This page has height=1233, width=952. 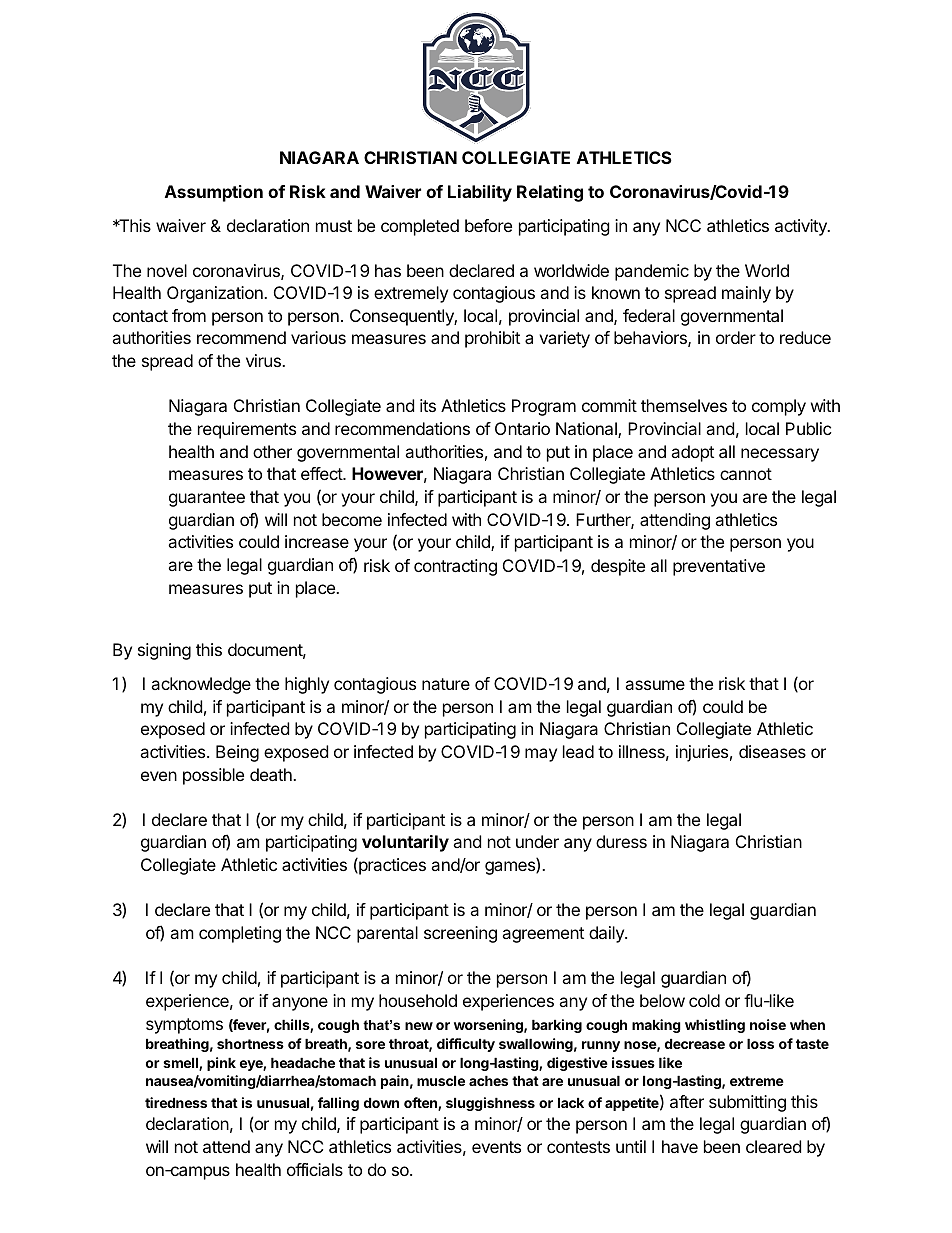 What do you see at coordinates (746, 474) in the page?
I see `cannot` at bounding box center [746, 474].
